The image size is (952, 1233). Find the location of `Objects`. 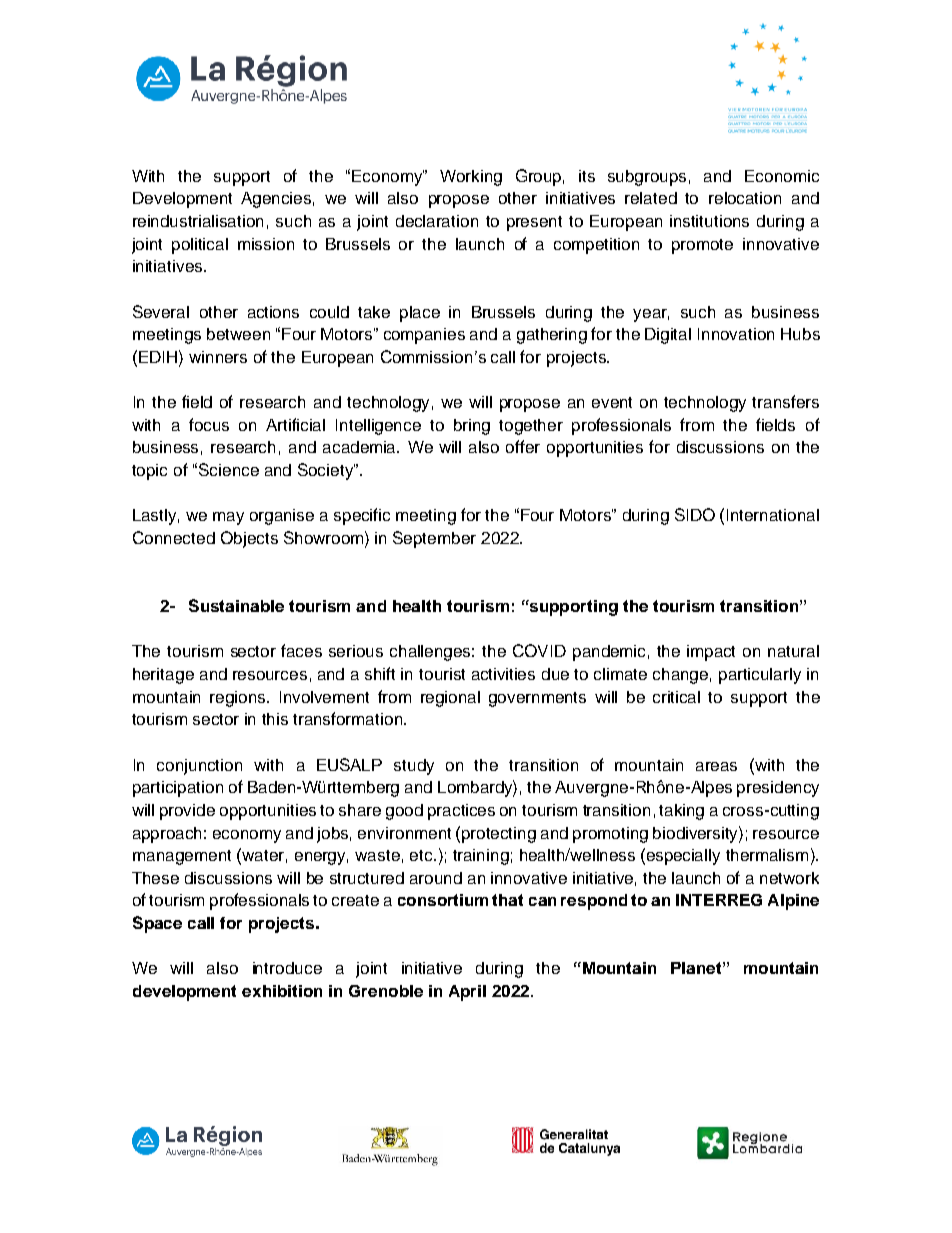

Objects is located at coordinates (249, 539).
